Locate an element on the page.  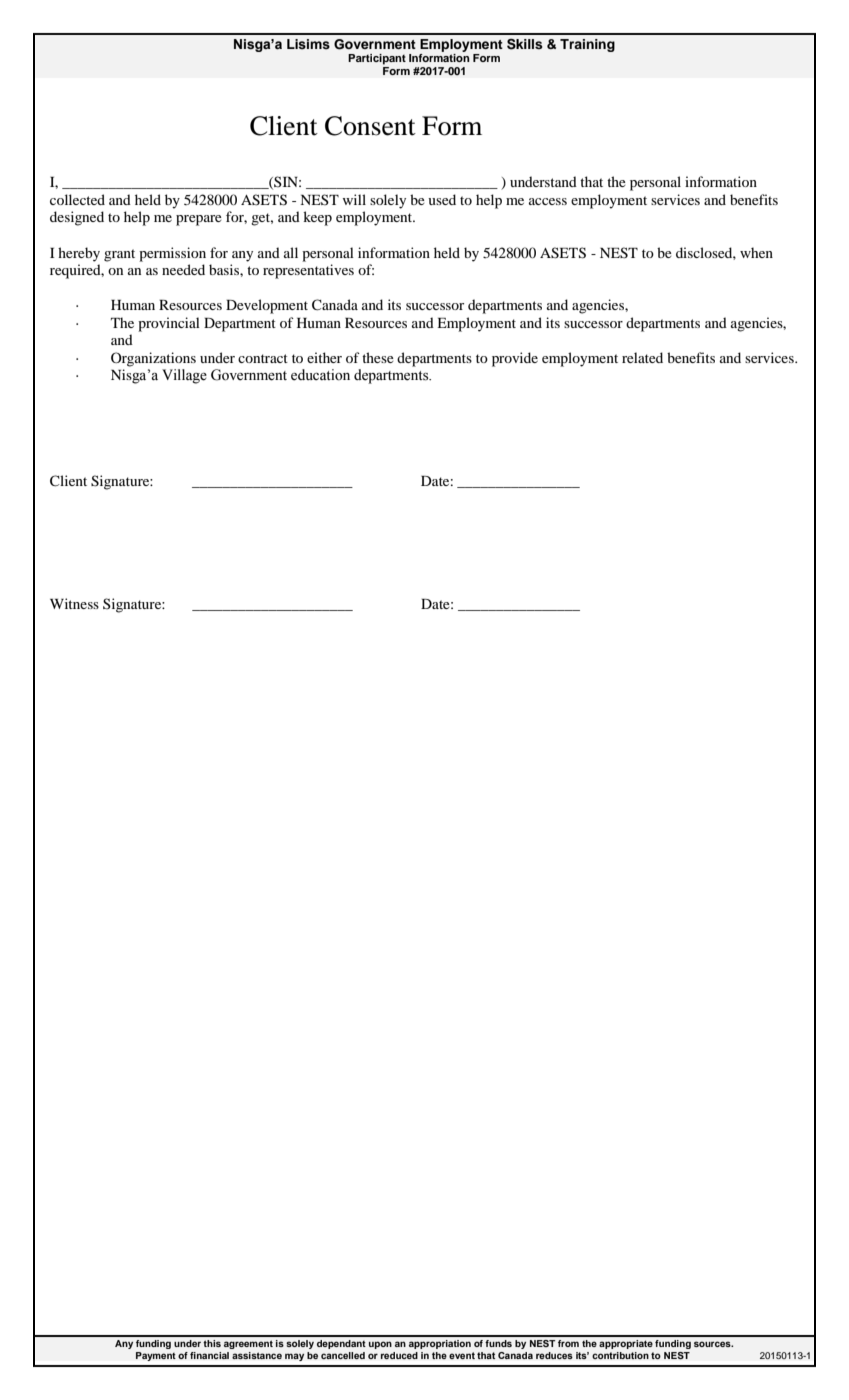
reduced is located at coordinates (399, 1355).
